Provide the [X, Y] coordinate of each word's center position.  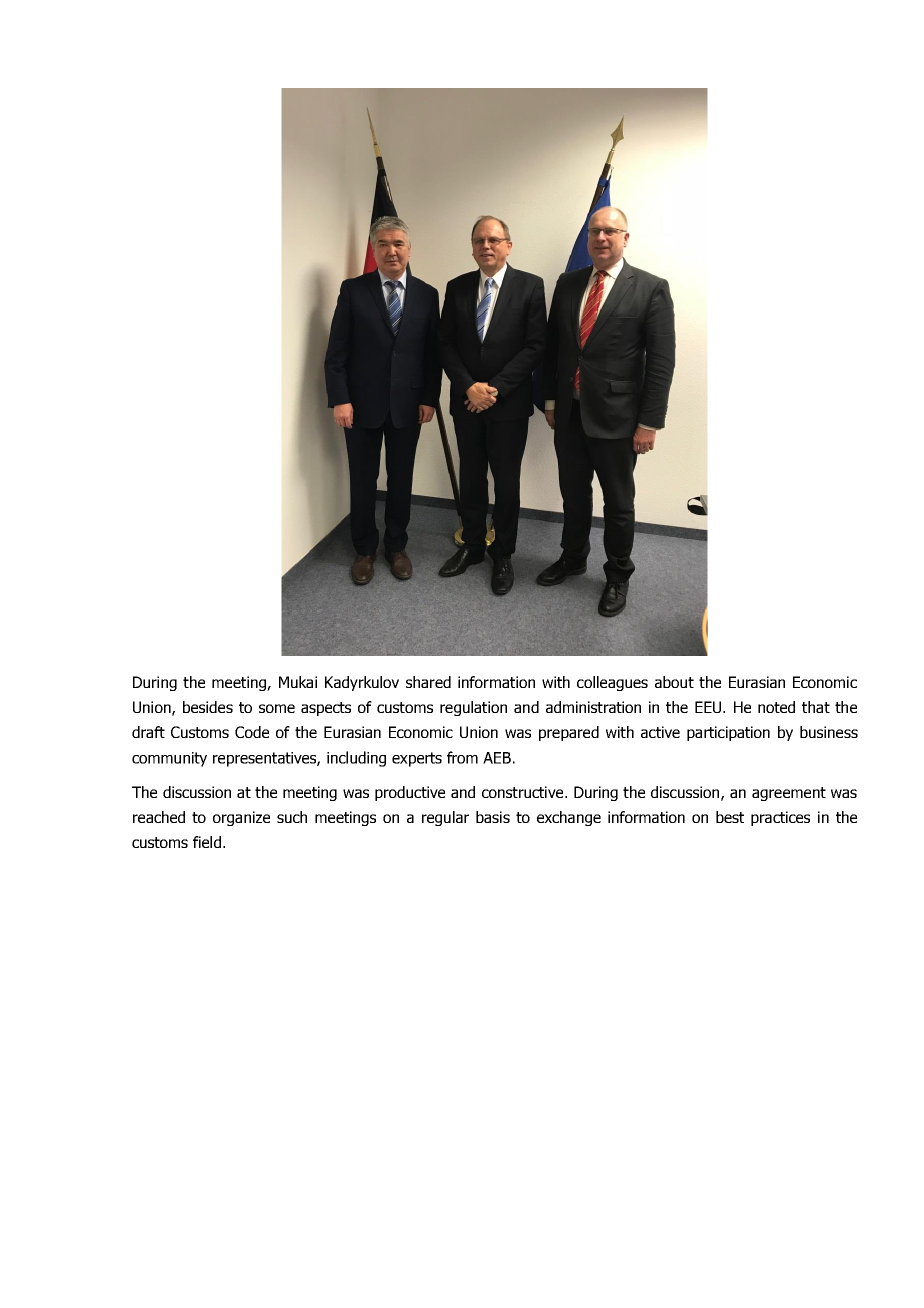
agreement [789, 794]
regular [445, 818]
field [207, 842]
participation [728, 733]
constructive [524, 792]
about [674, 682]
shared [428, 682]
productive [410, 793]
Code [252, 732]
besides [208, 707]
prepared [569, 733]
